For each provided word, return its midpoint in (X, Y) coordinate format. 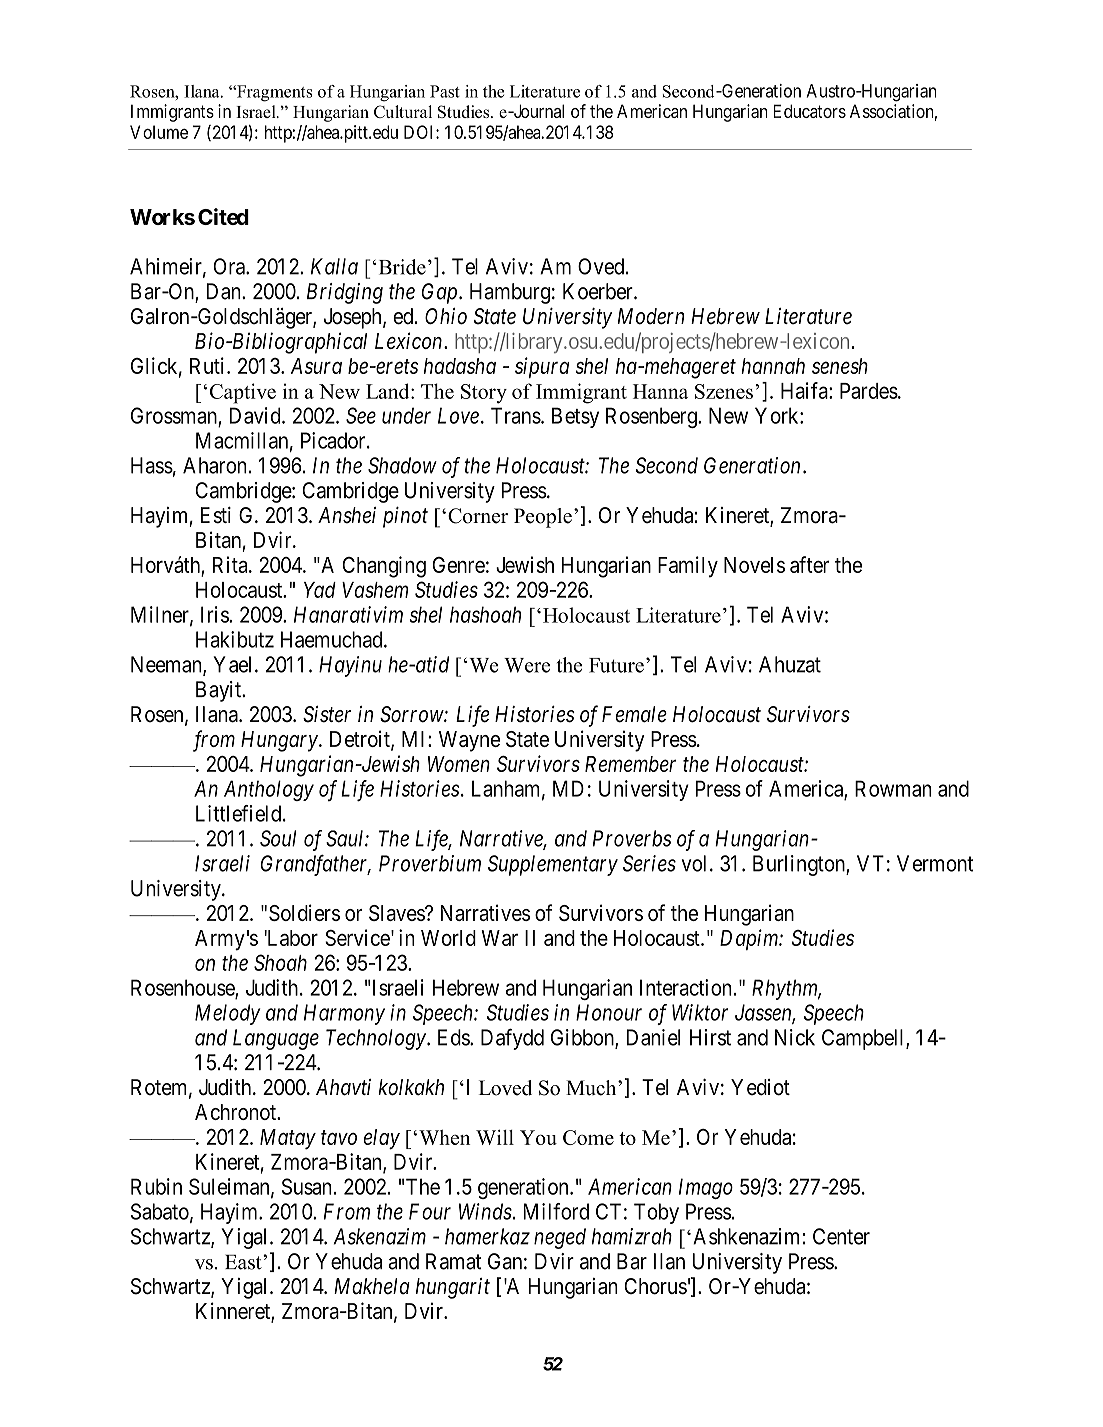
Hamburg (510, 293)
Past (445, 91)
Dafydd (512, 1039)
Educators (809, 111)
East (244, 1262)
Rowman (893, 788)
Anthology (269, 790)
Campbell (864, 1039)
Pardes (869, 391)
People (543, 518)
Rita (231, 564)
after (809, 564)
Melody (227, 1014)
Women (459, 764)
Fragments (274, 93)
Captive (243, 393)
